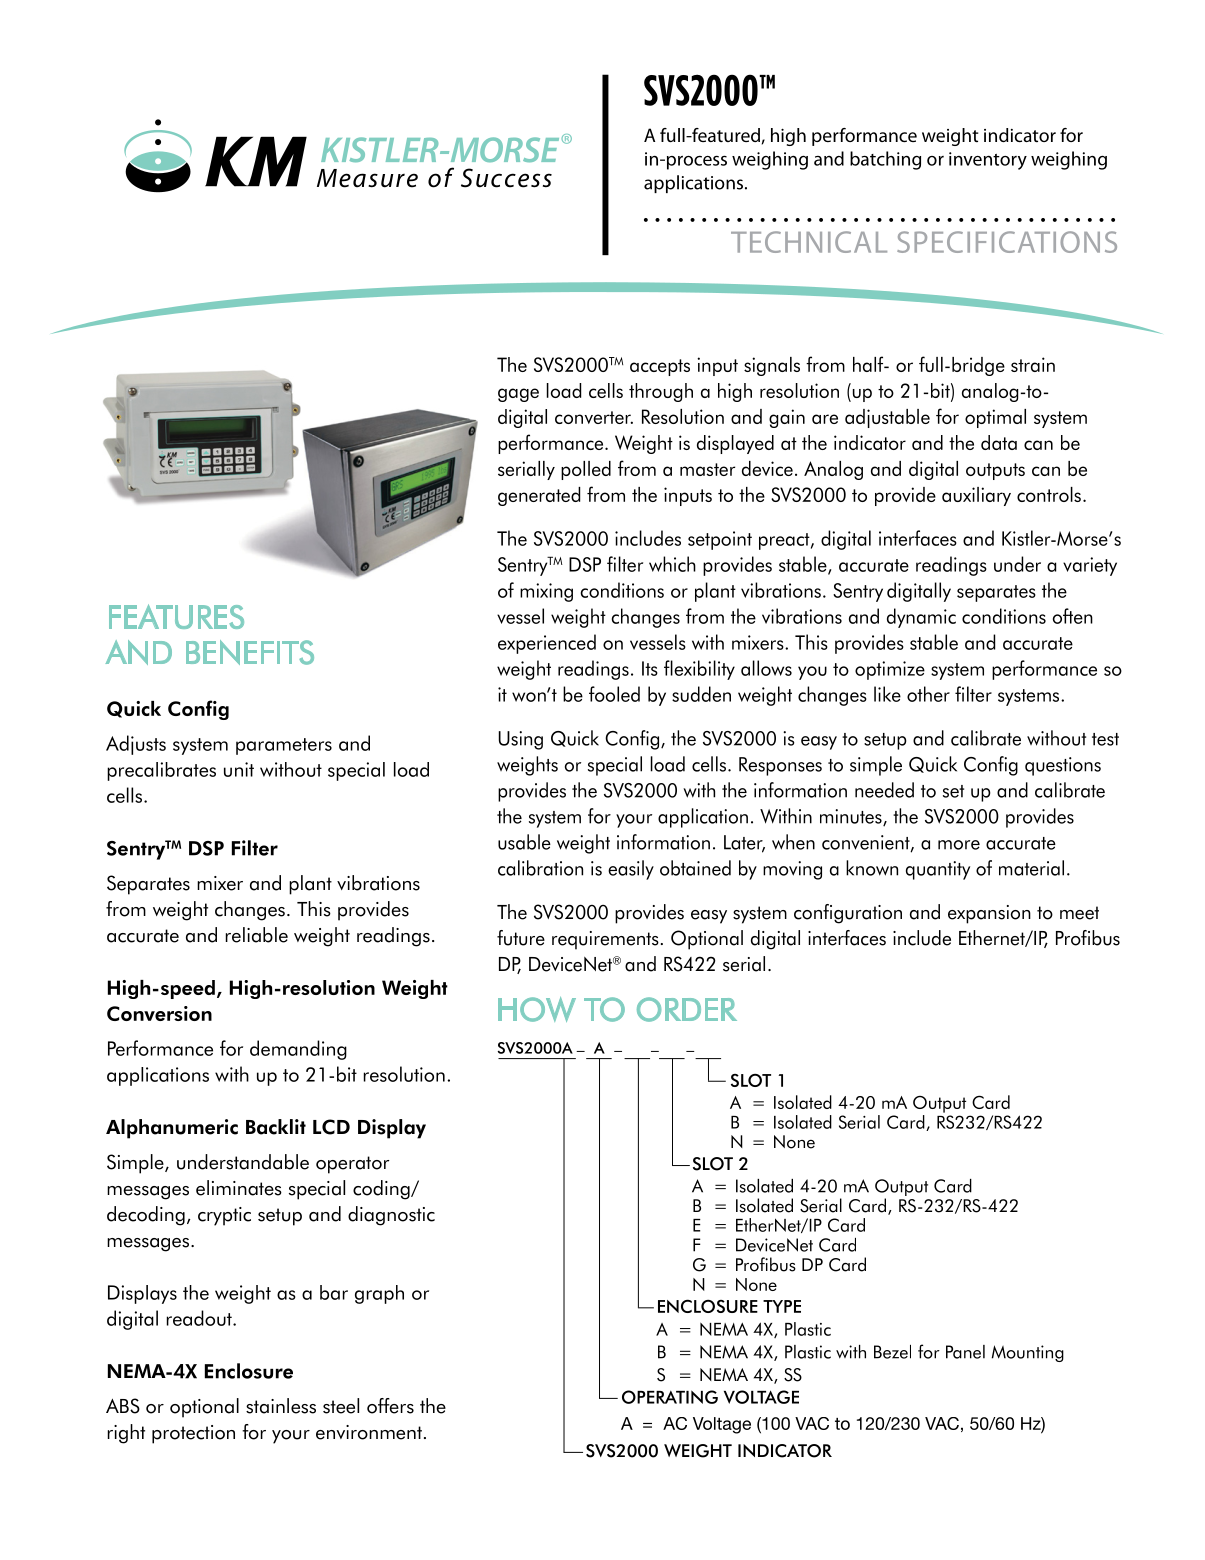 The width and height of the image is (1205, 1560). I want to click on inventory, so click(988, 161).
